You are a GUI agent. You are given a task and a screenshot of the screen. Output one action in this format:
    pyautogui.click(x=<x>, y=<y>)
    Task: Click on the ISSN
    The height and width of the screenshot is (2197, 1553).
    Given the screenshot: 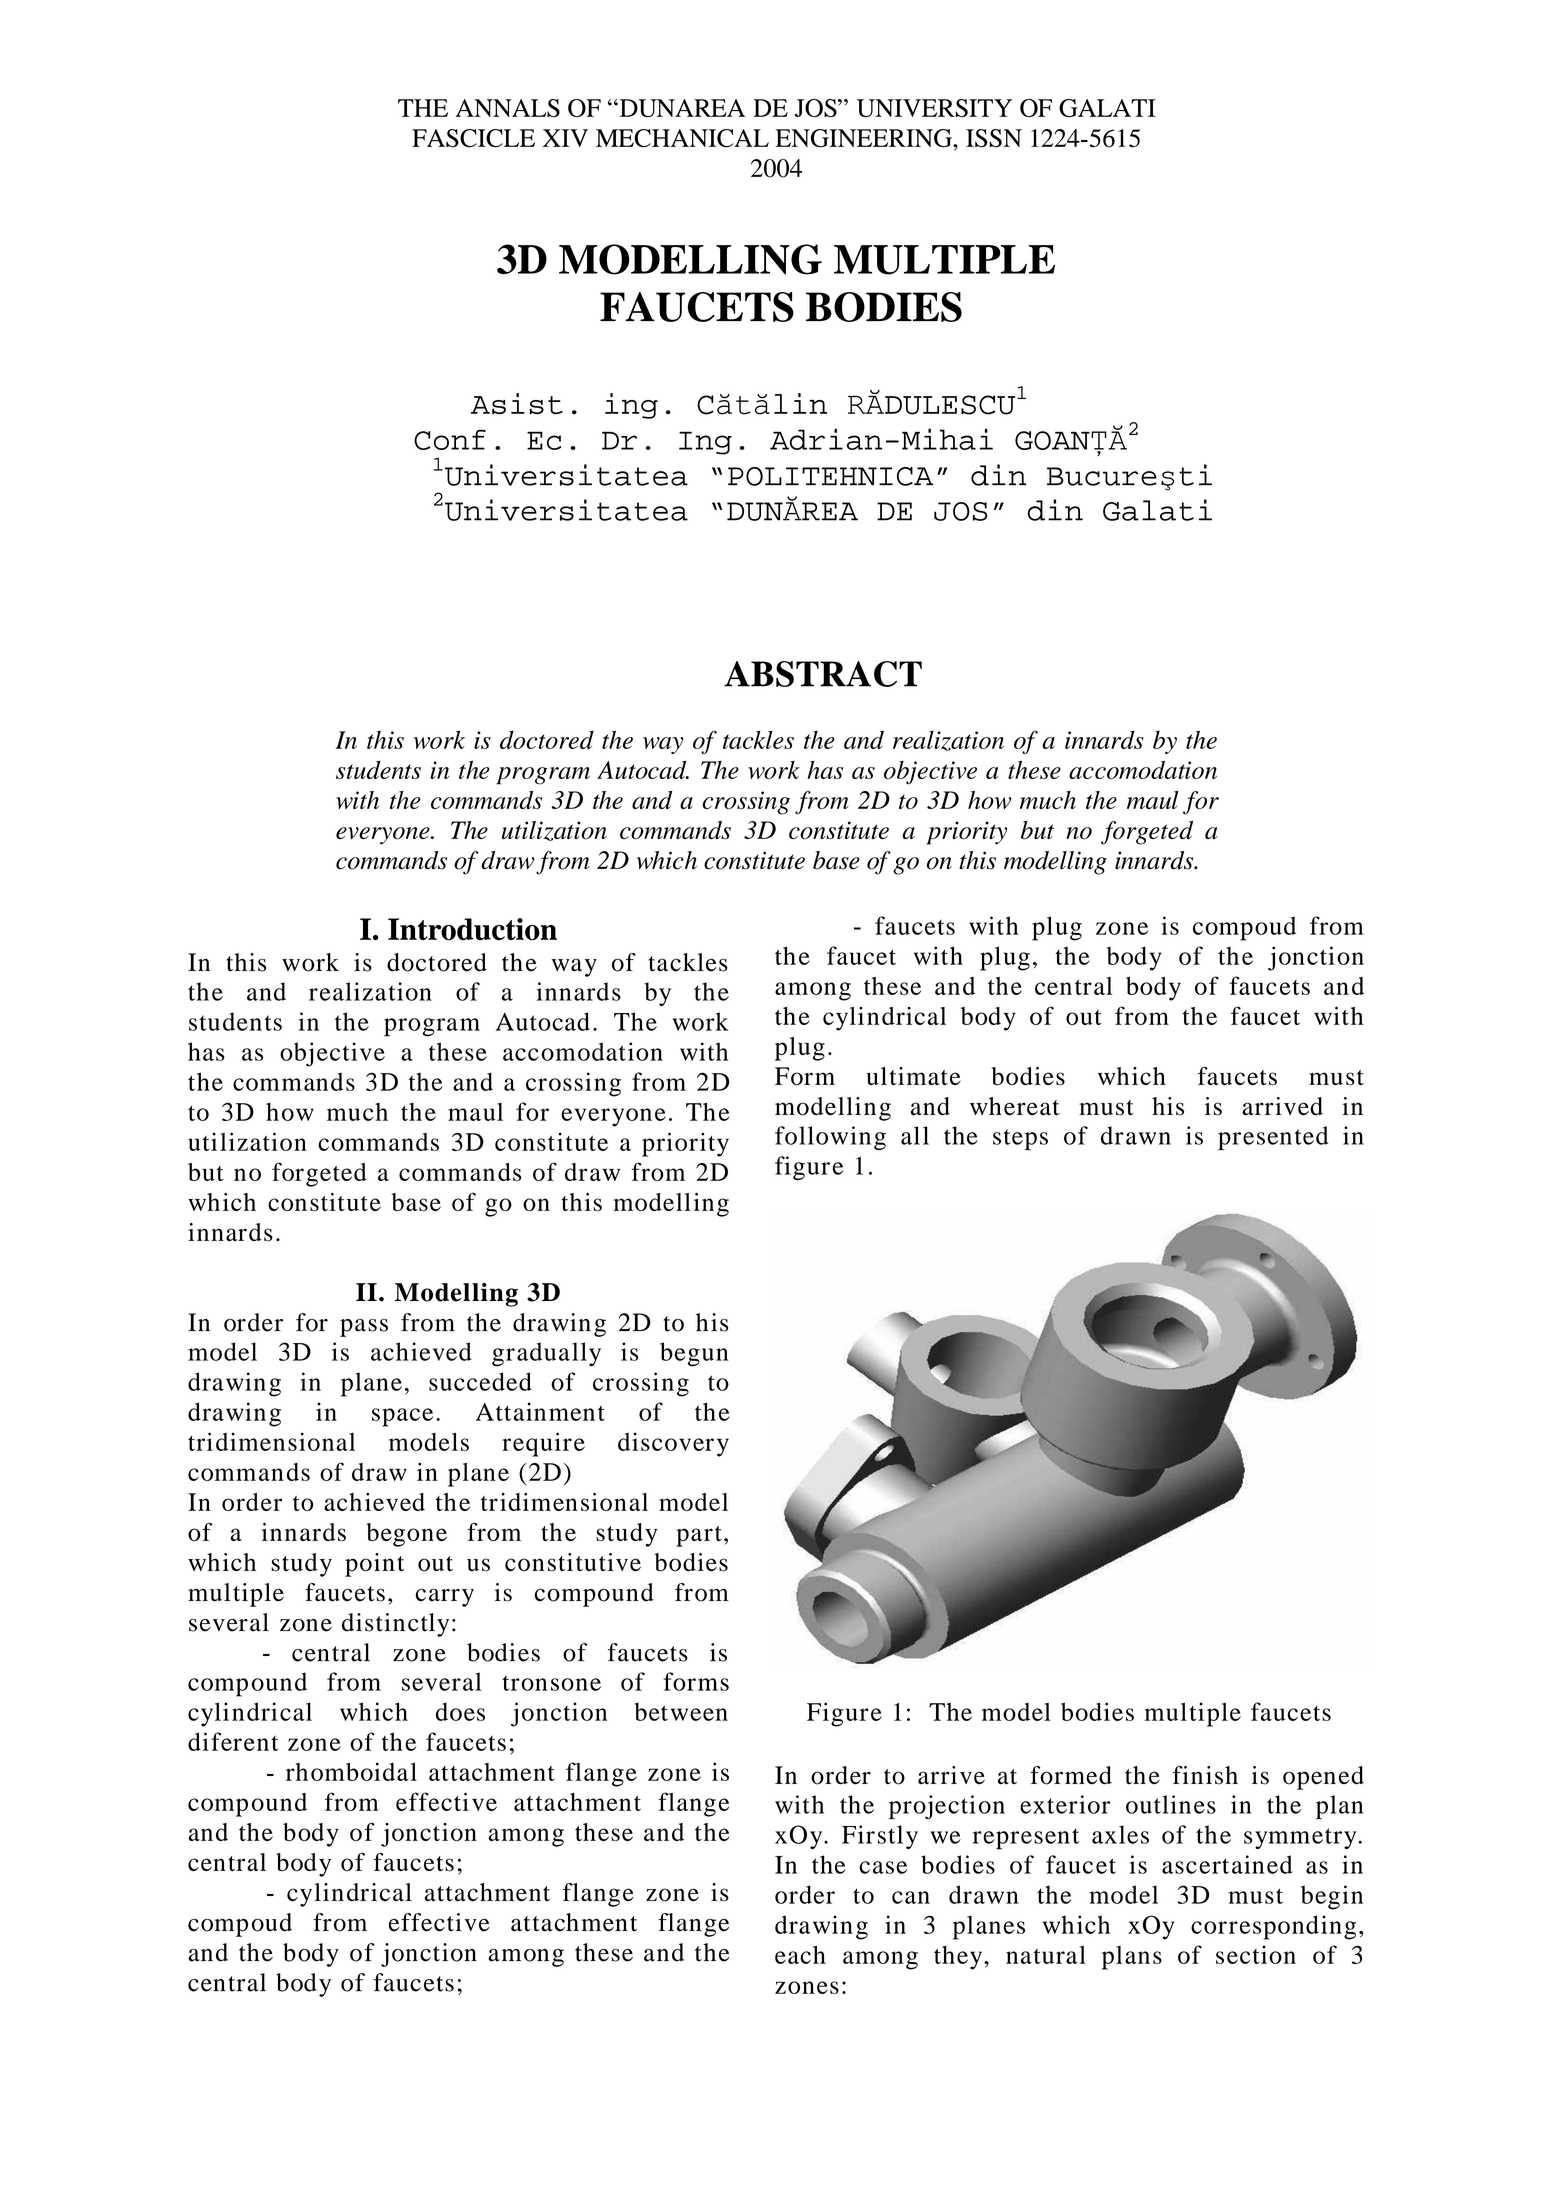 What is the action you would take?
    pyautogui.click(x=994, y=138)
